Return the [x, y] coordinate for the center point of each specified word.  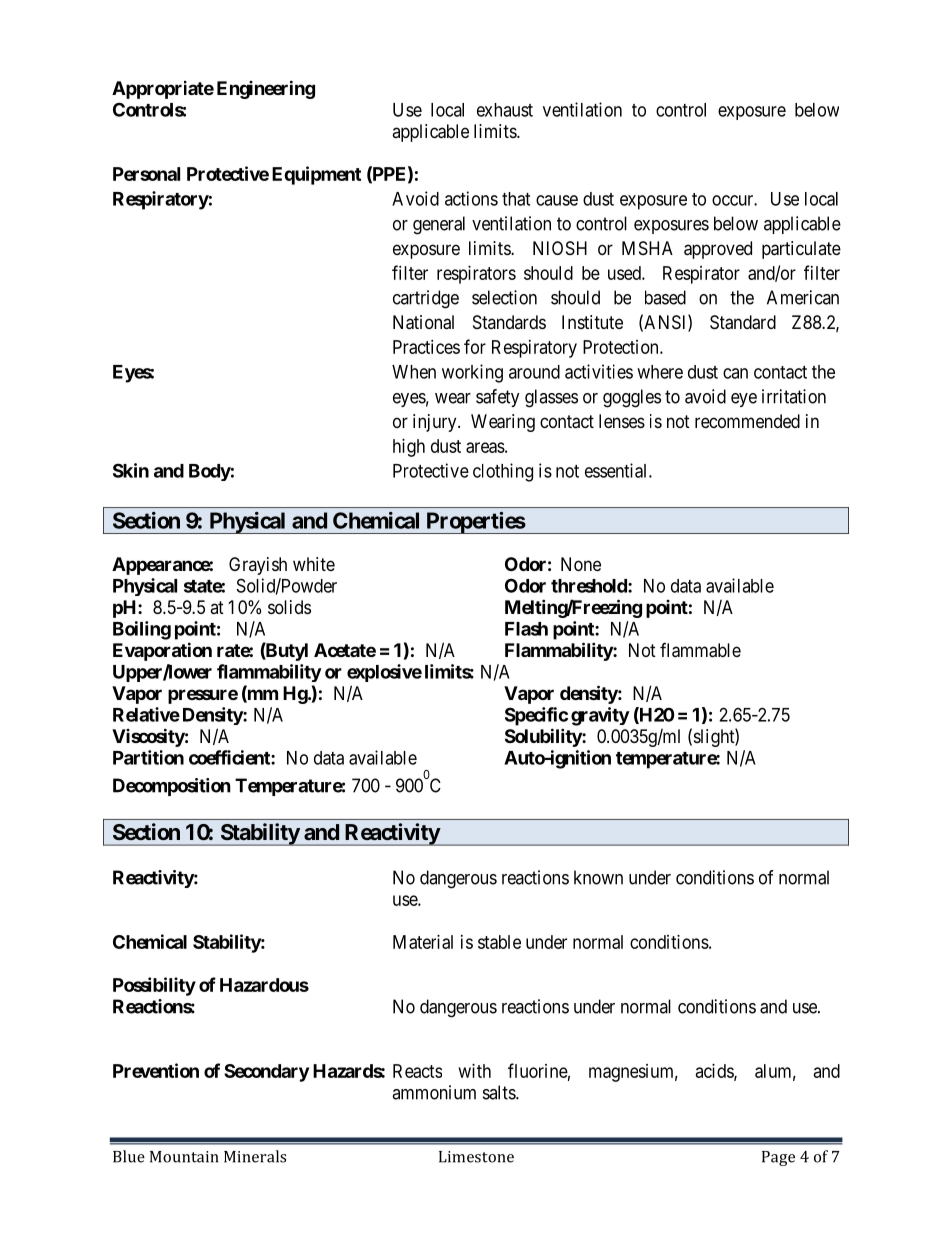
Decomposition [172, 787]
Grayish [258, 566]
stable [499, 942]
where [660, 372]
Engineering [266, 89]
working [472, 373]
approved [718, 250]
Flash [526, 629]
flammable [700, 650]
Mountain [184, 1157]
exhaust [505, 110]
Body [210, 472]
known [598, 877]
